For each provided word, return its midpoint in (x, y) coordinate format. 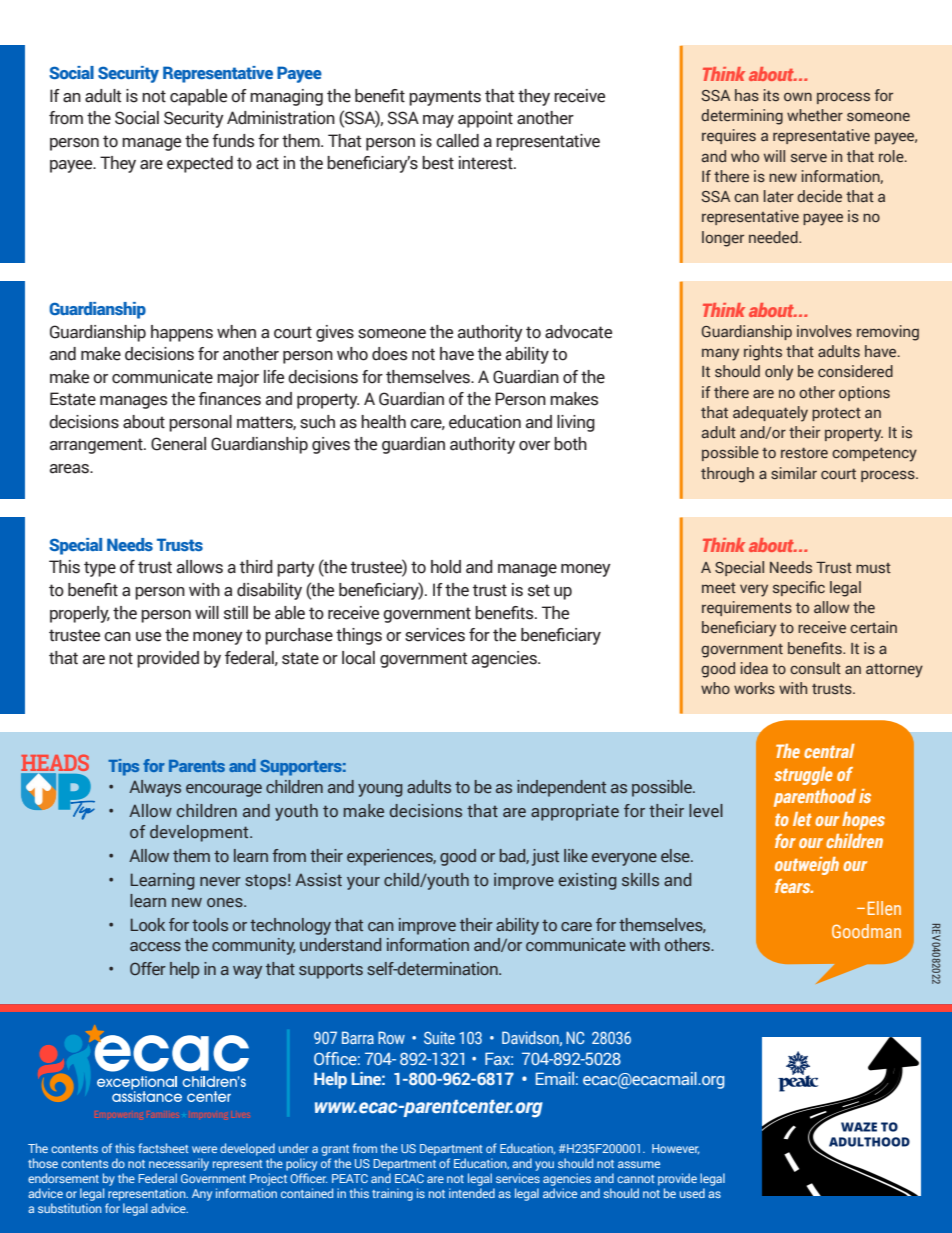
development (200, 833)
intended (472, 1193)
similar (794, 473)
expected (200, 164)
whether (815, 115)
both (570, 444)
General (178, 444)
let (802, 819)
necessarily (179, 1164)
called (457, 141)
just (545, 857)
